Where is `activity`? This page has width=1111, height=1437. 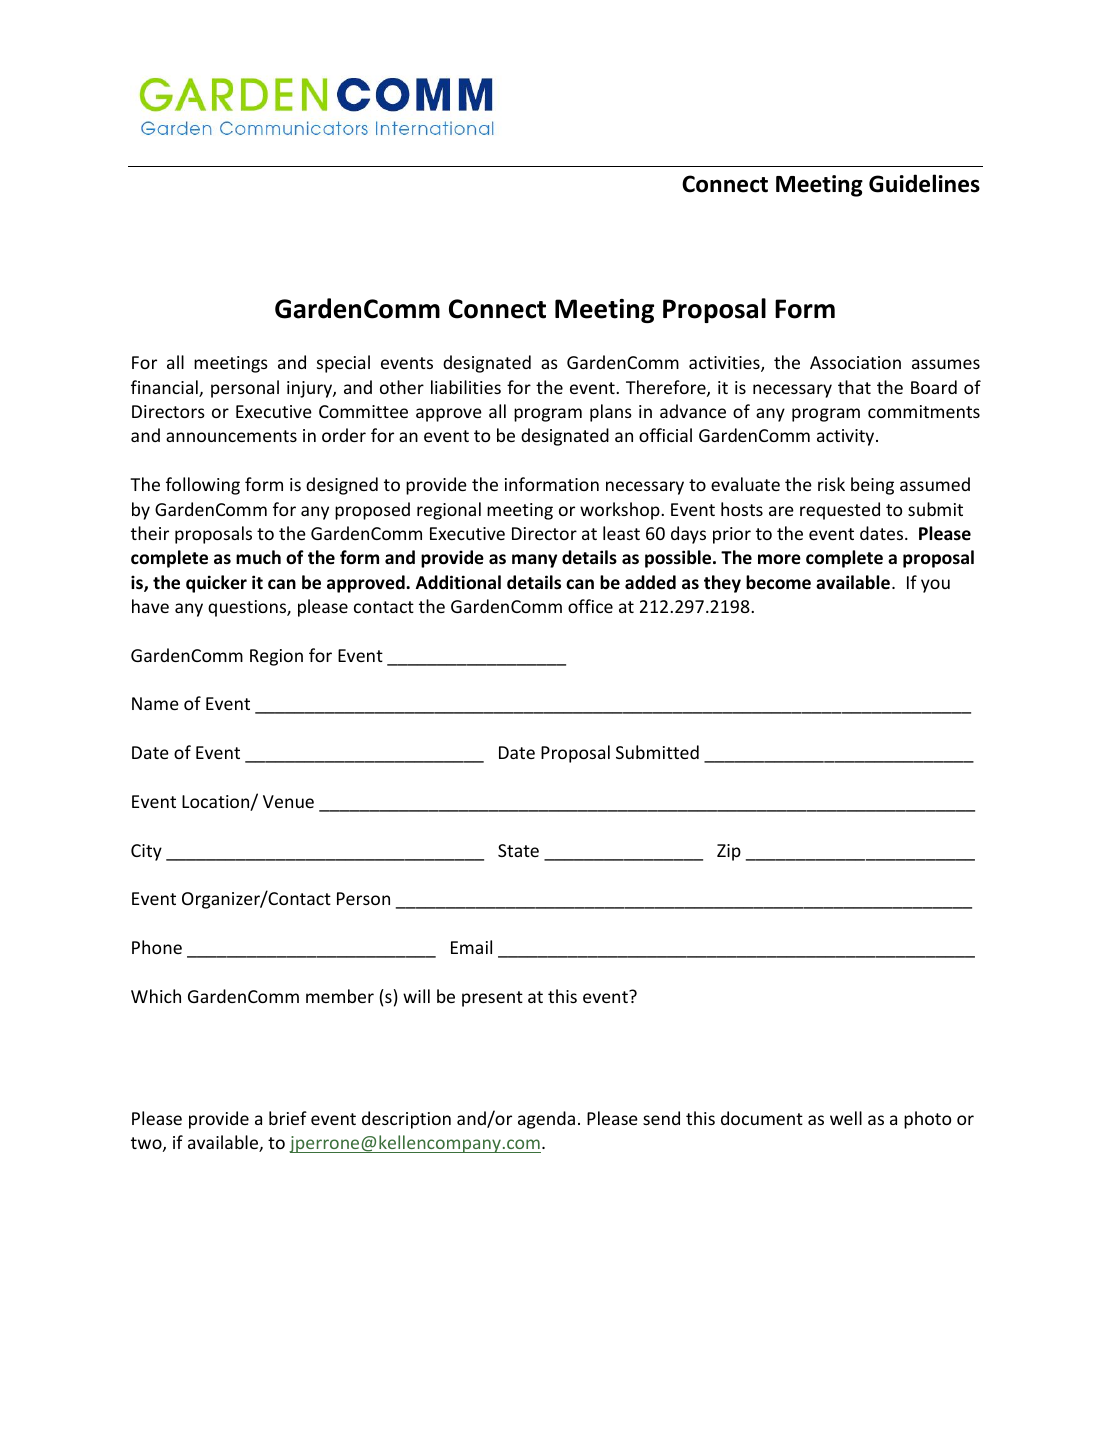 activity is located at coordinates (847, 437).
